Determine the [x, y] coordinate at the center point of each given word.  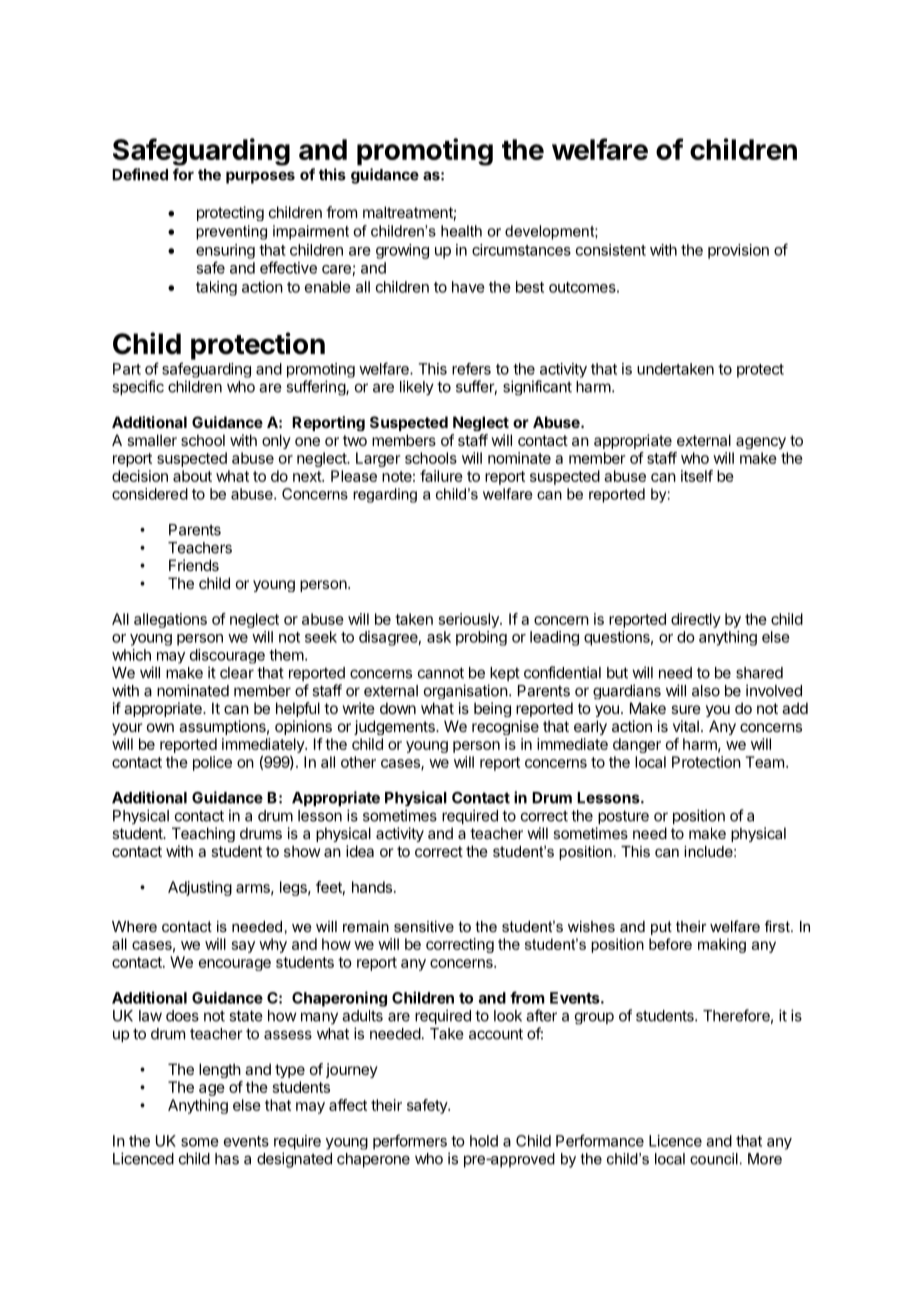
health [461, 231]
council [714, 1159]
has [227, 1159]
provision [738, 251]
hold [484, 1141]
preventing [231, 232]
